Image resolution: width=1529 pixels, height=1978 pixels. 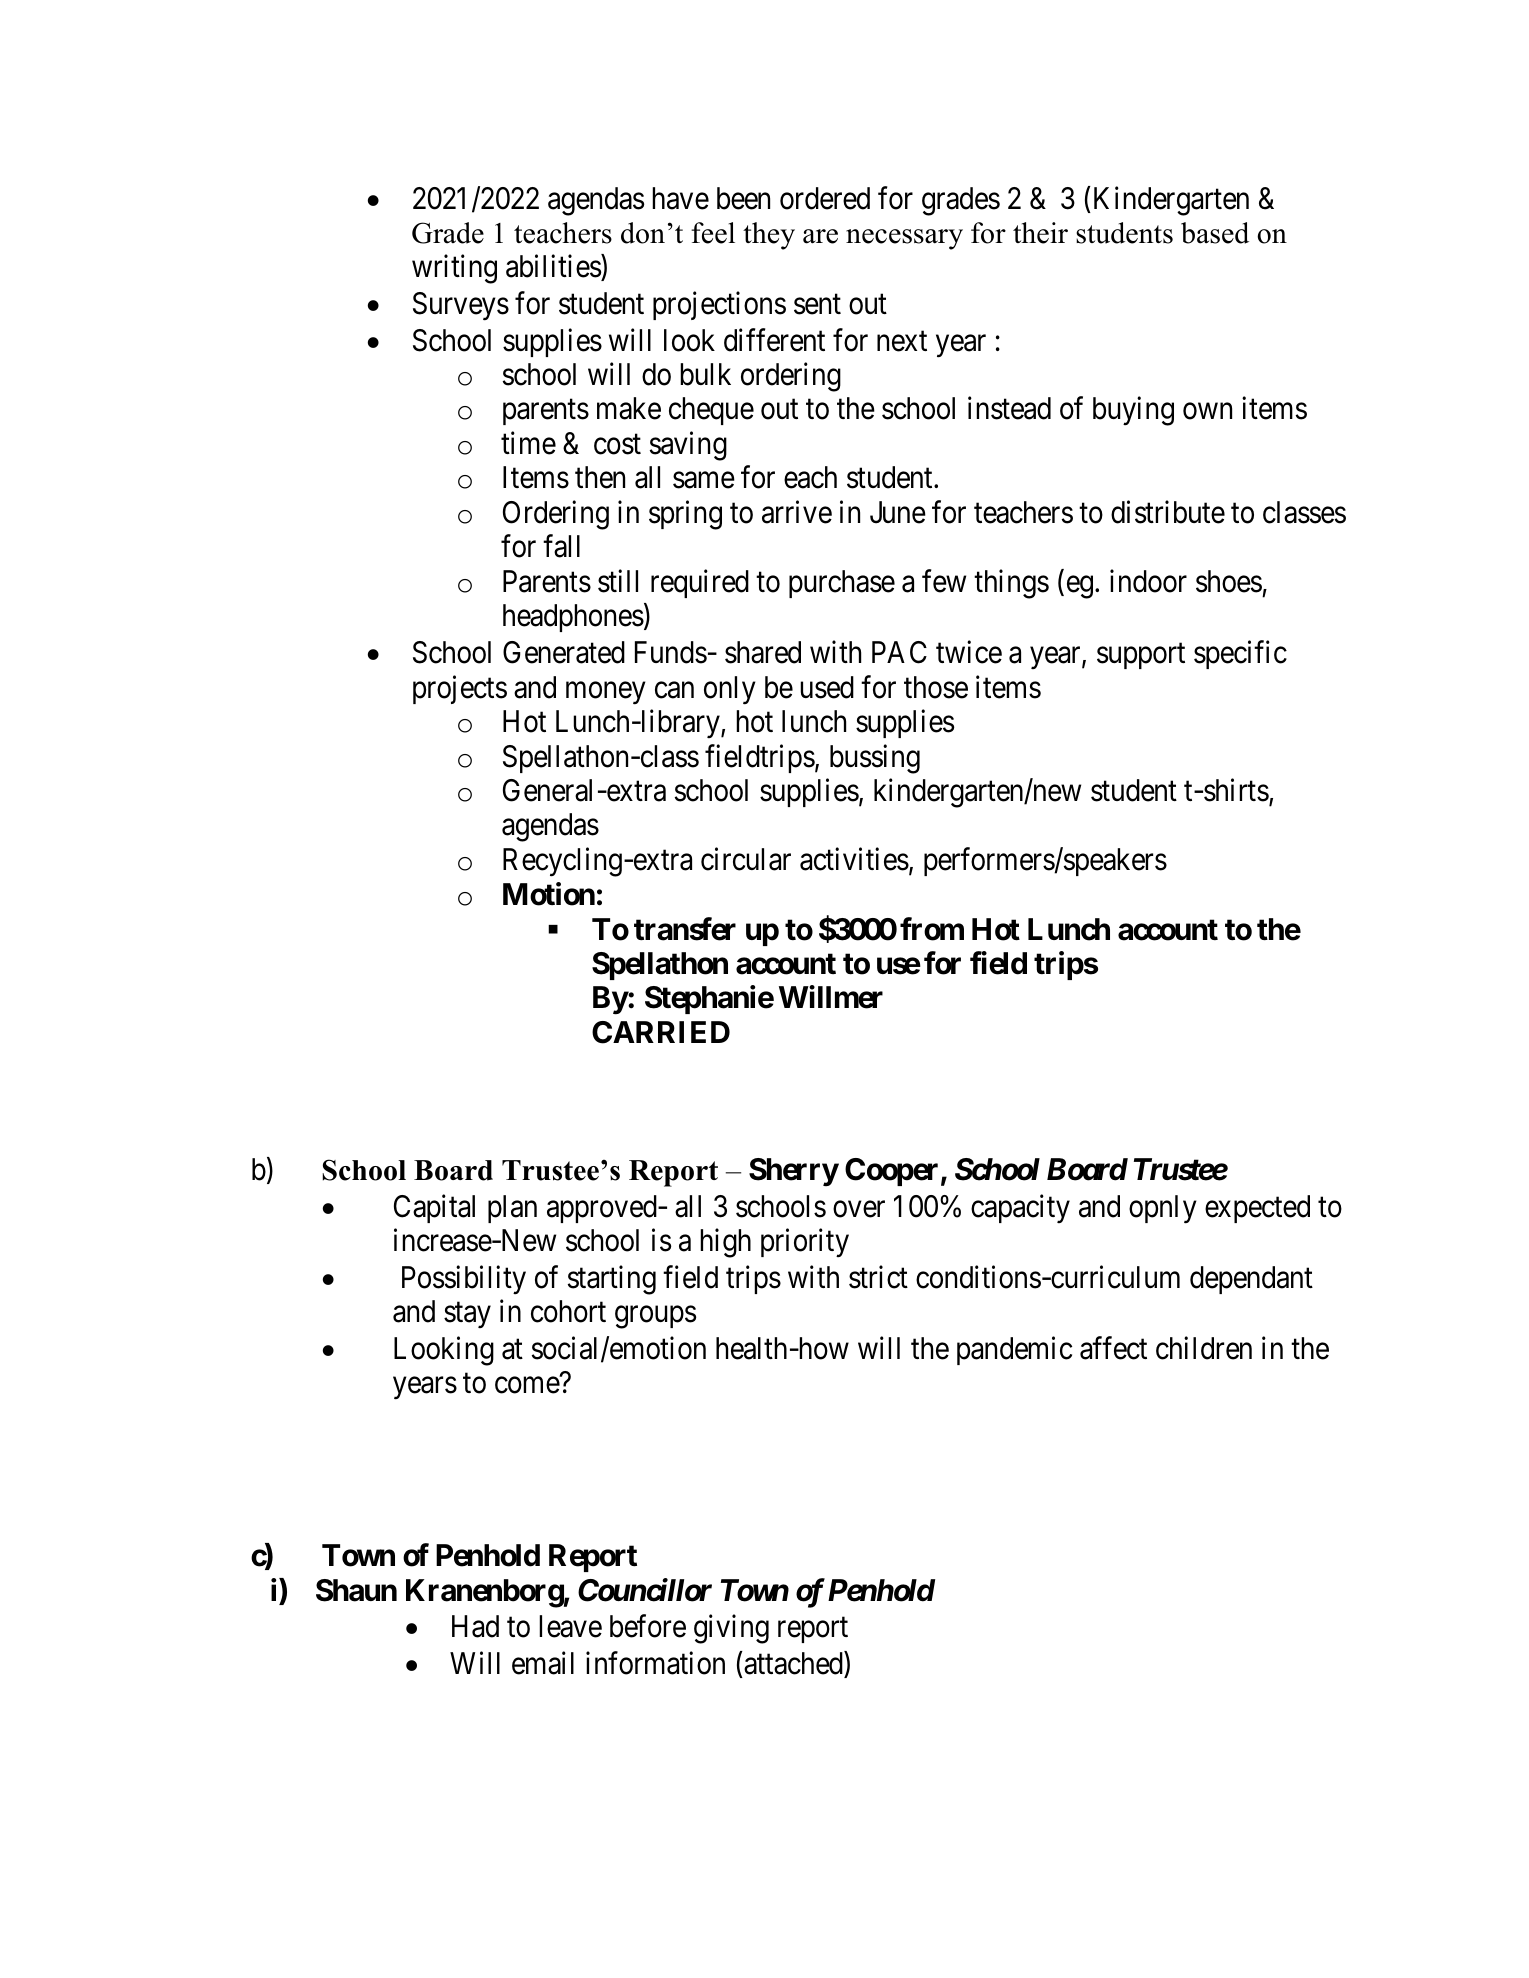 What do you see at coordinates (1215, 233) in the screenshot?
I see `based` at bounding box center [1215, 233].
